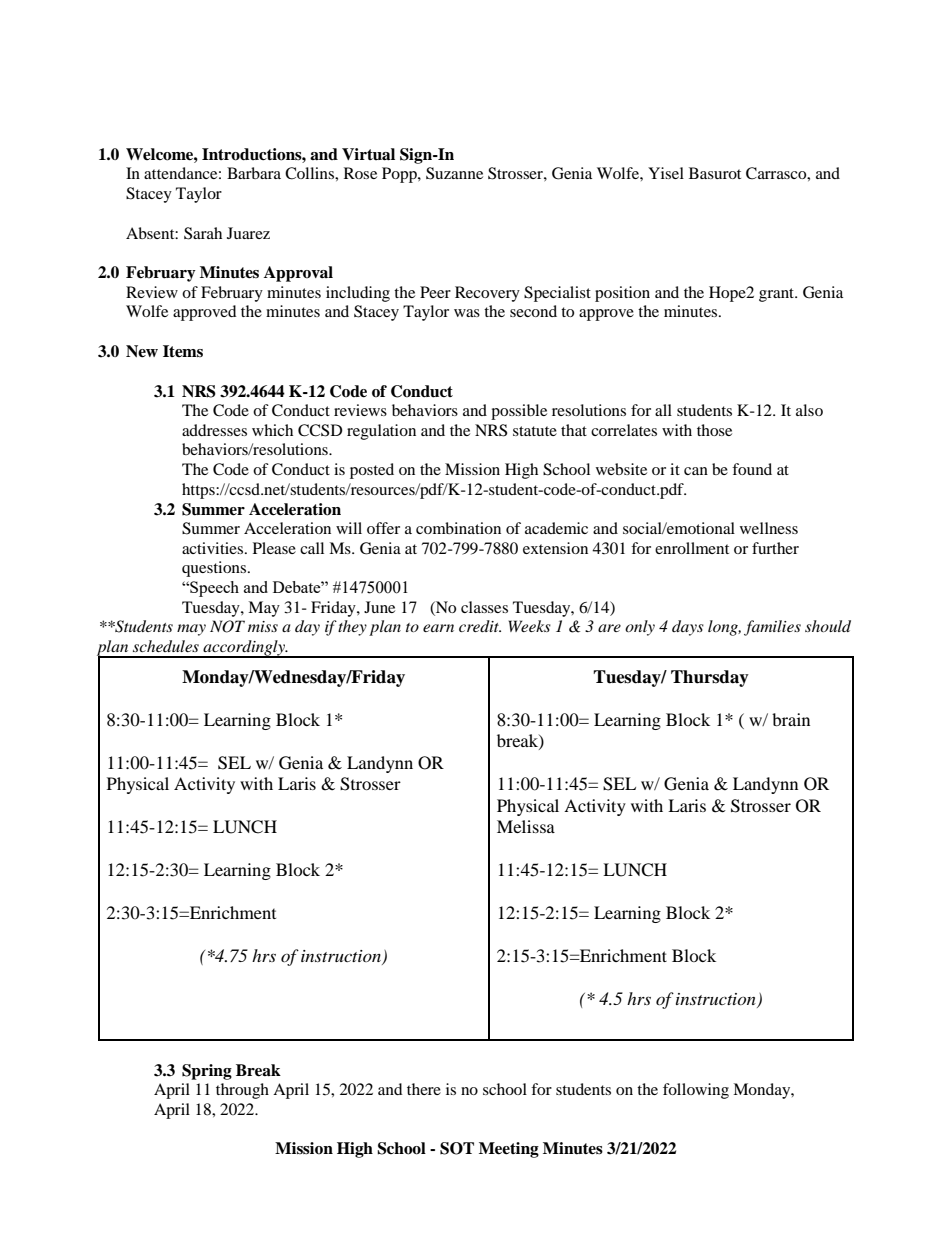  What do you see at coordinates (454, 173) in the screenshot?
I see `Suzanne` at bounding box center [454, 173].
